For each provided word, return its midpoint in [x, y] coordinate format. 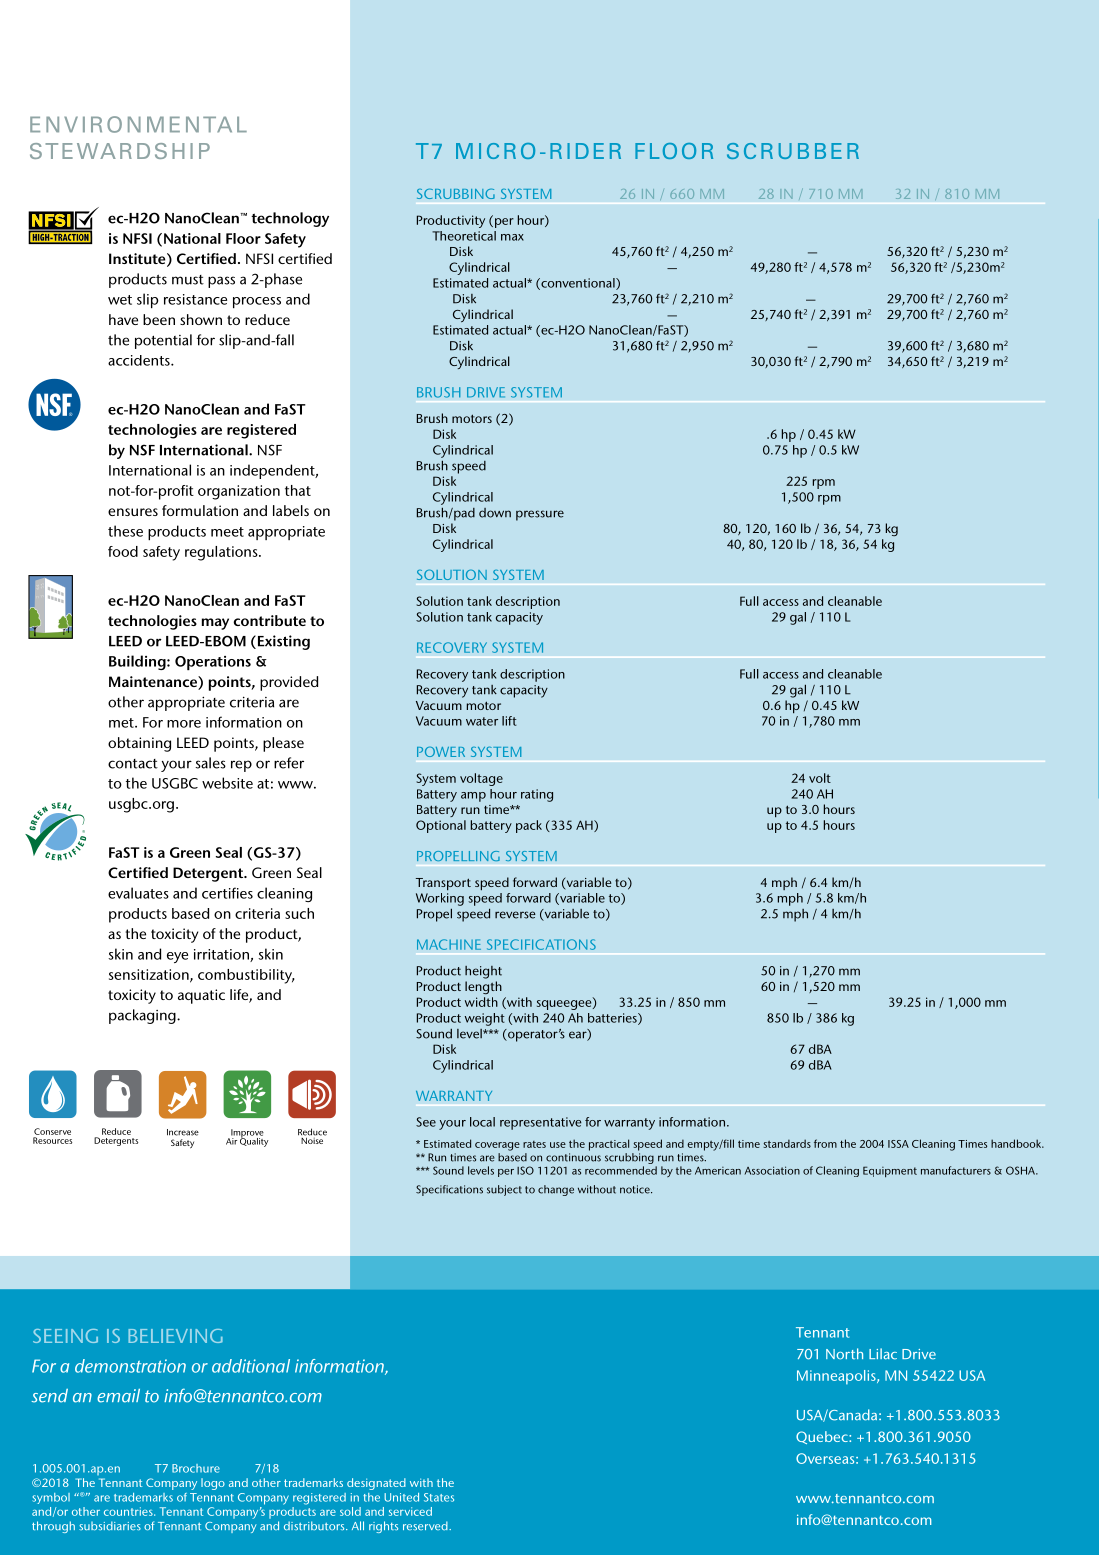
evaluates [138, 893]
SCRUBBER [793, 151]
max [512, 237]
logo [213, 1484]
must [188, 280]
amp [473, 797]
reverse [515, 915]
